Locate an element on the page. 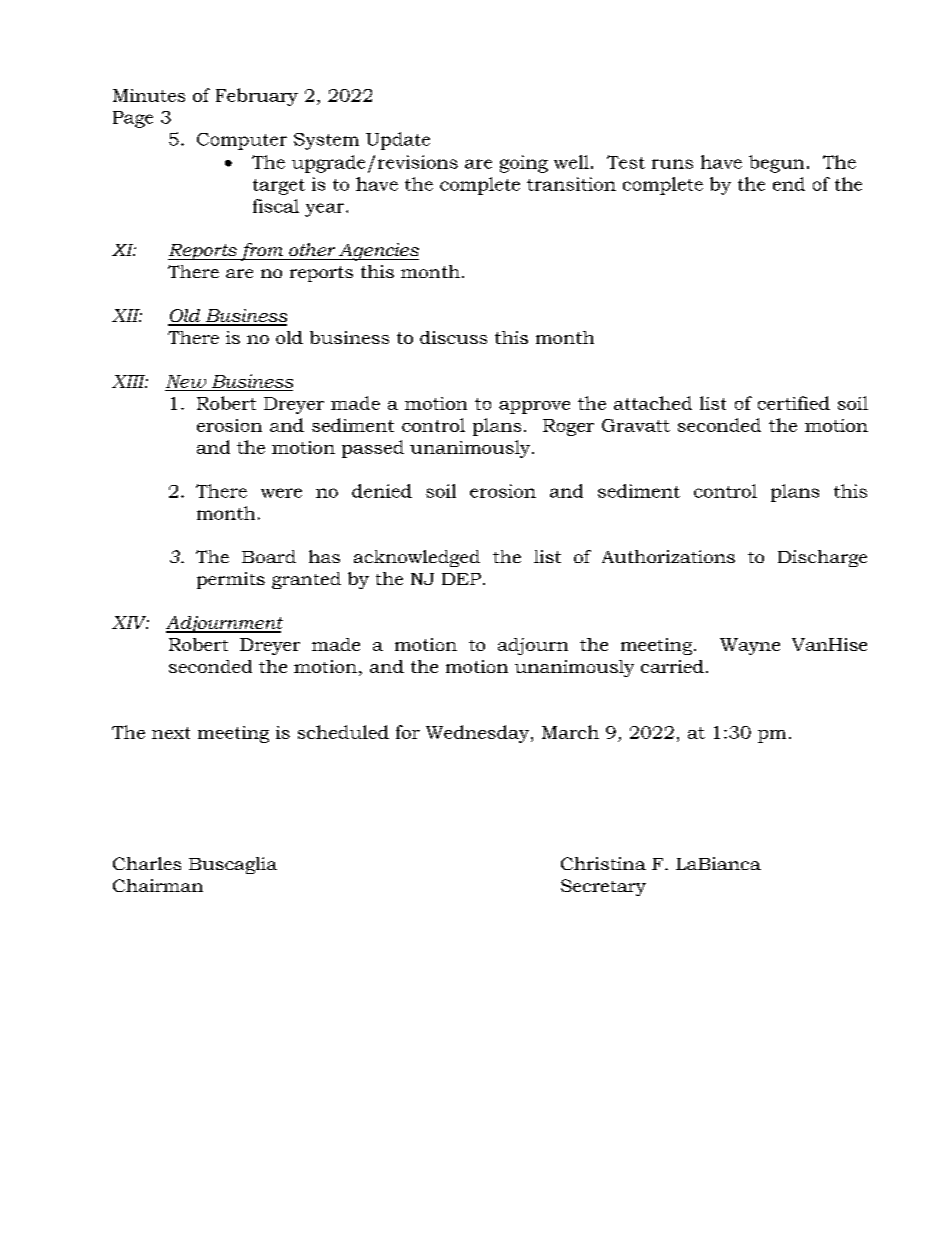 The height and width of the page is (1233, 952). Wednesday is located at coordinates (479, 734).
